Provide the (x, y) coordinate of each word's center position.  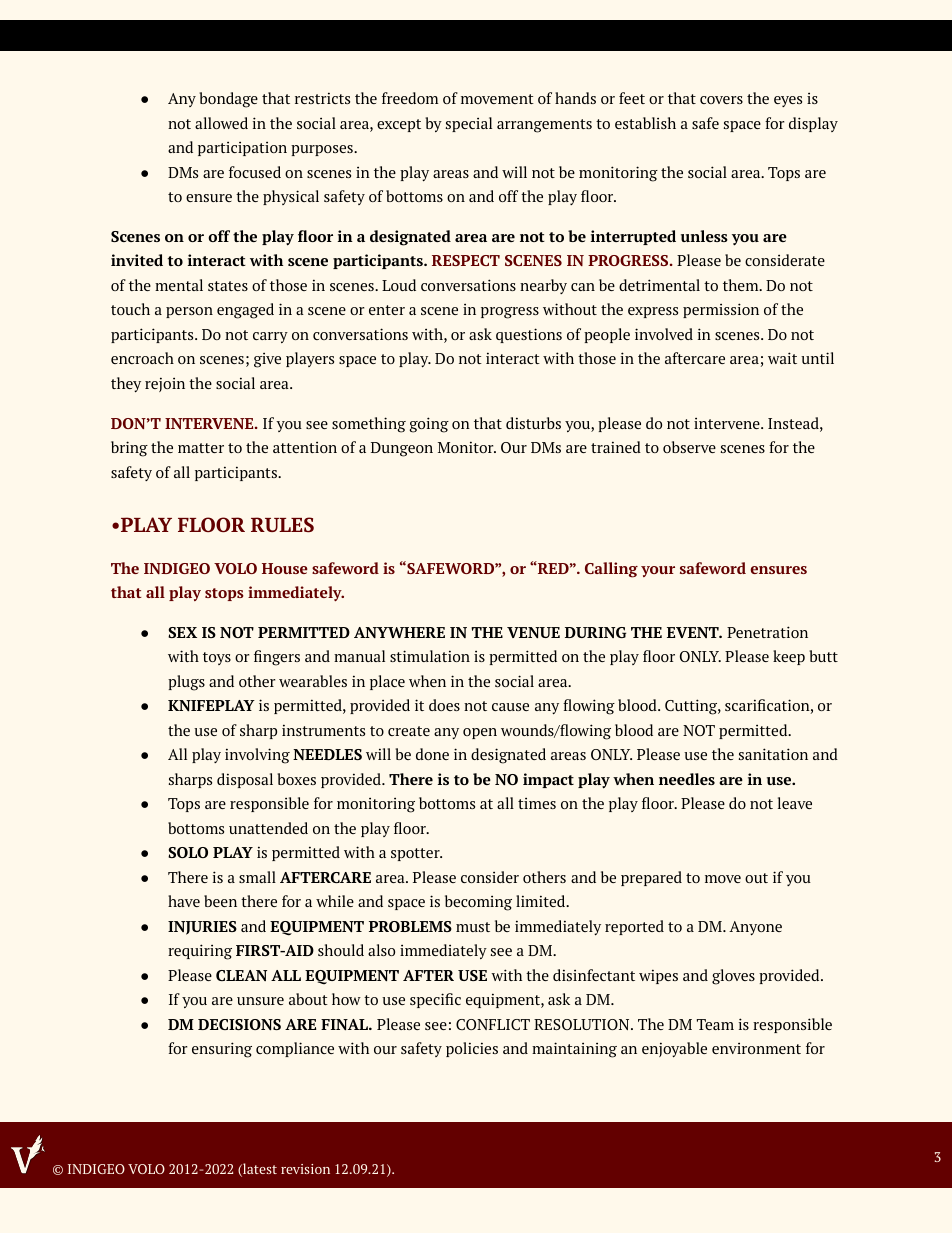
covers (721, 100)
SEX (182, 632)
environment (756, 1048)
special (469, 124)
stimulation (430, 656)
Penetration (767, 632)
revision (305, 1169)
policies (472, 1049)
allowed (221, 123)
